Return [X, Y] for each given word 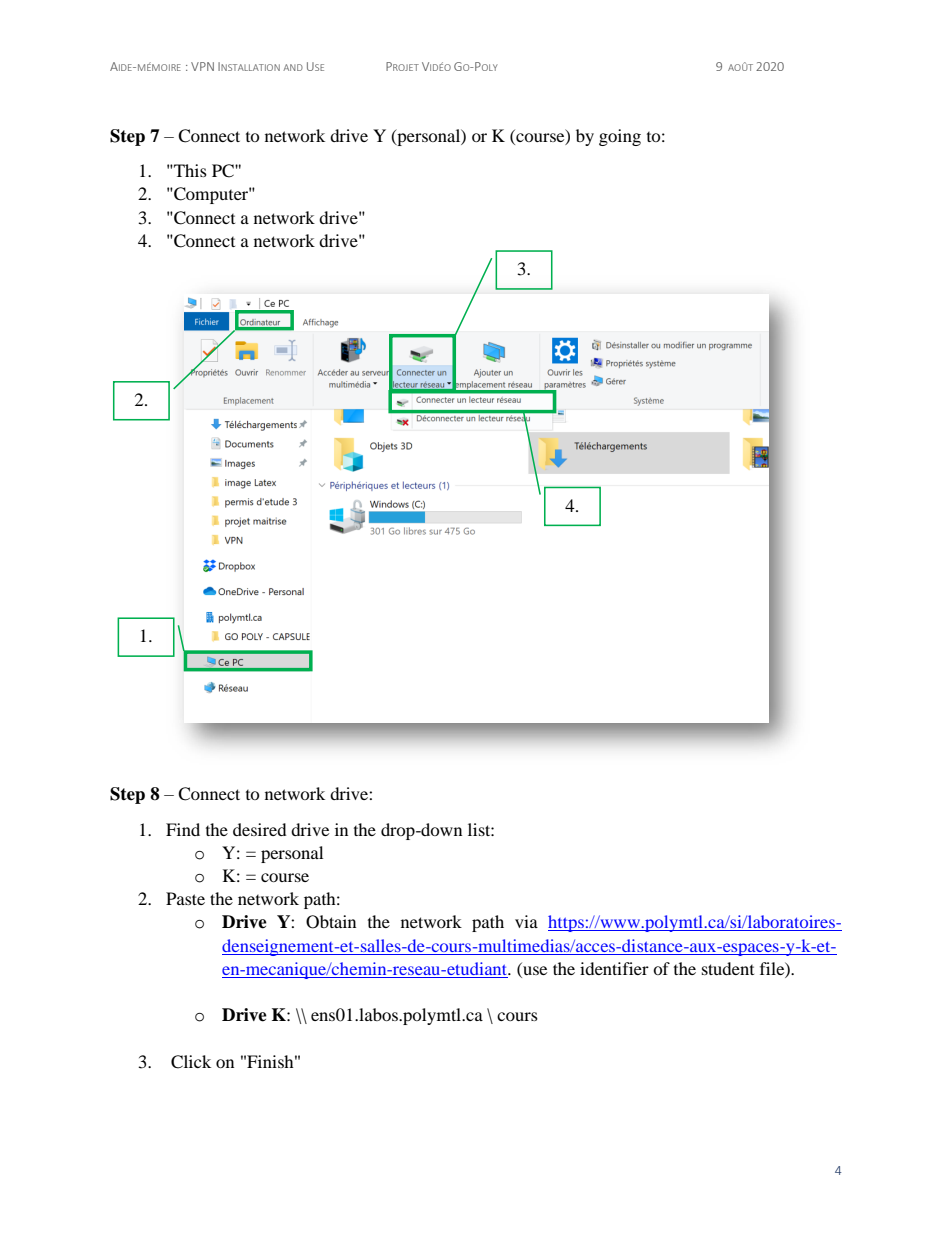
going [620, 137]
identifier [614, 968]
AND [293, 67]
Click [191, 1062]
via [526, 921]
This [189, 170]
